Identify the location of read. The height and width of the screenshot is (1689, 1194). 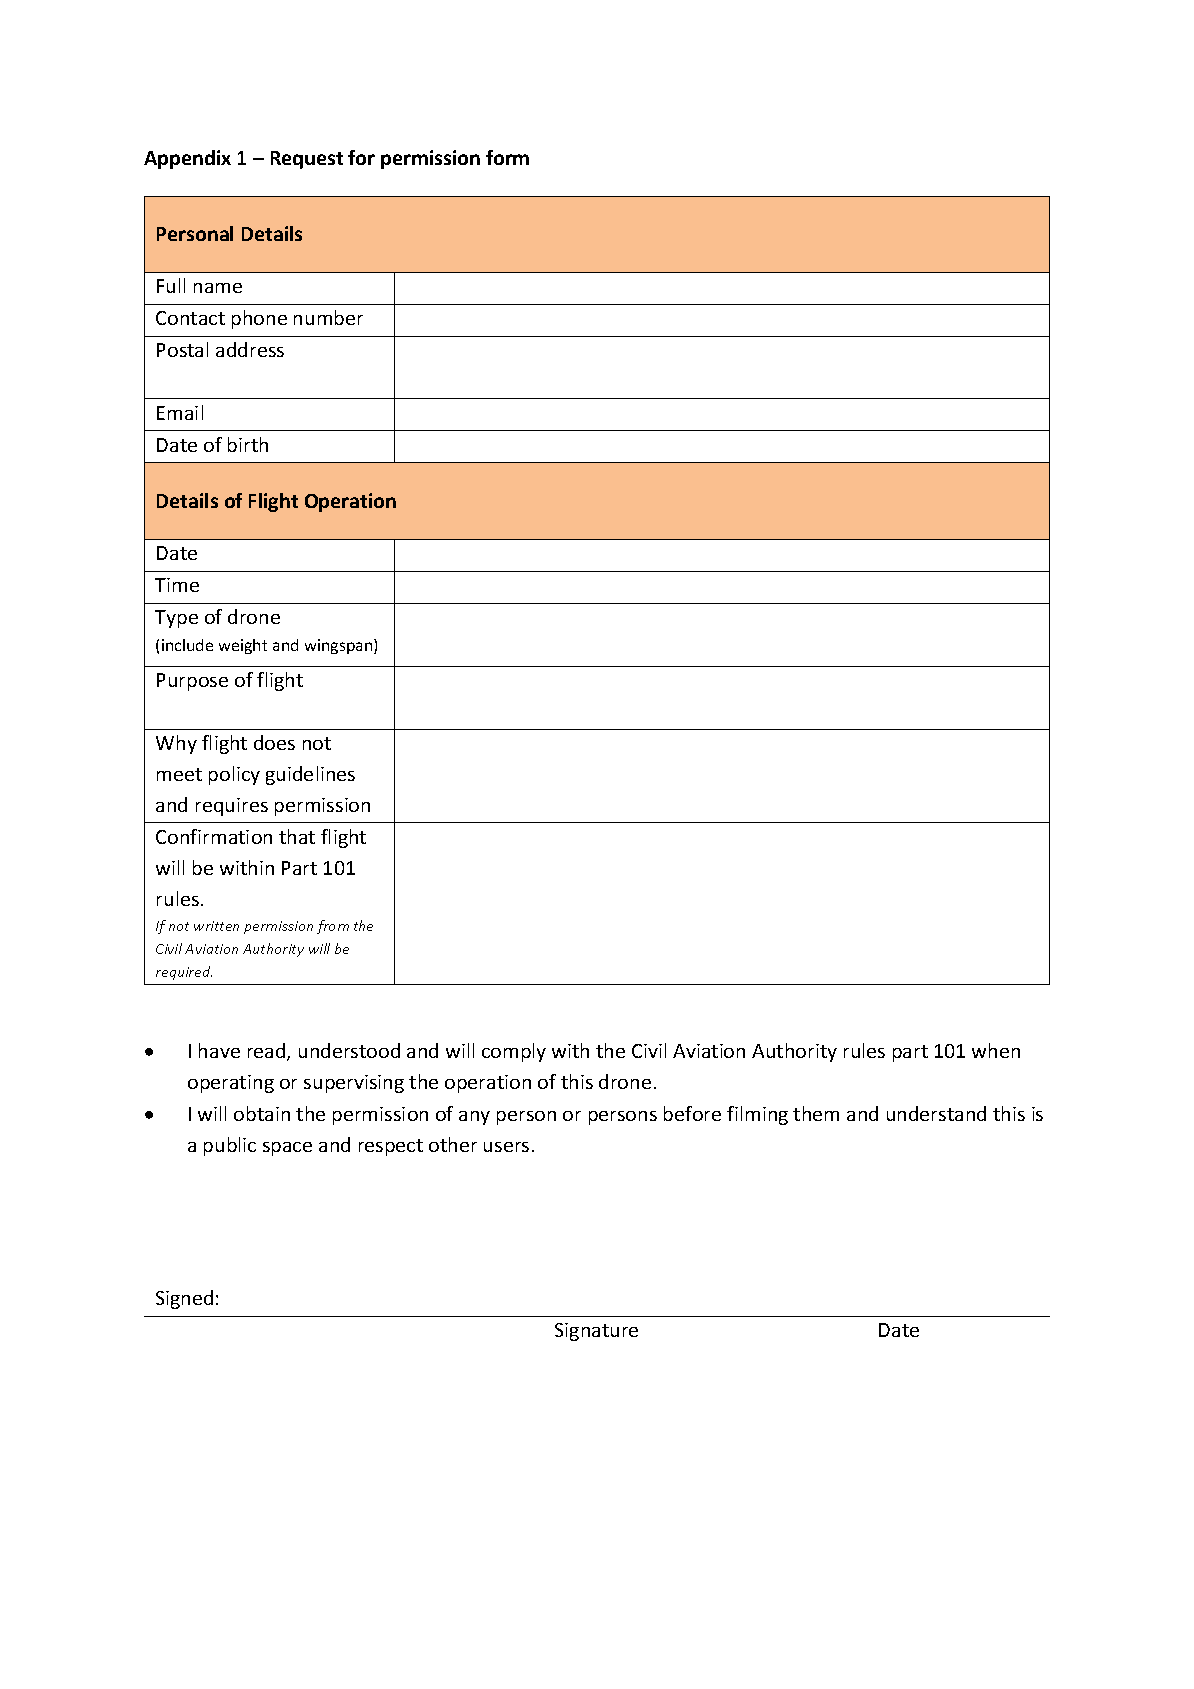
(268, 1052).
